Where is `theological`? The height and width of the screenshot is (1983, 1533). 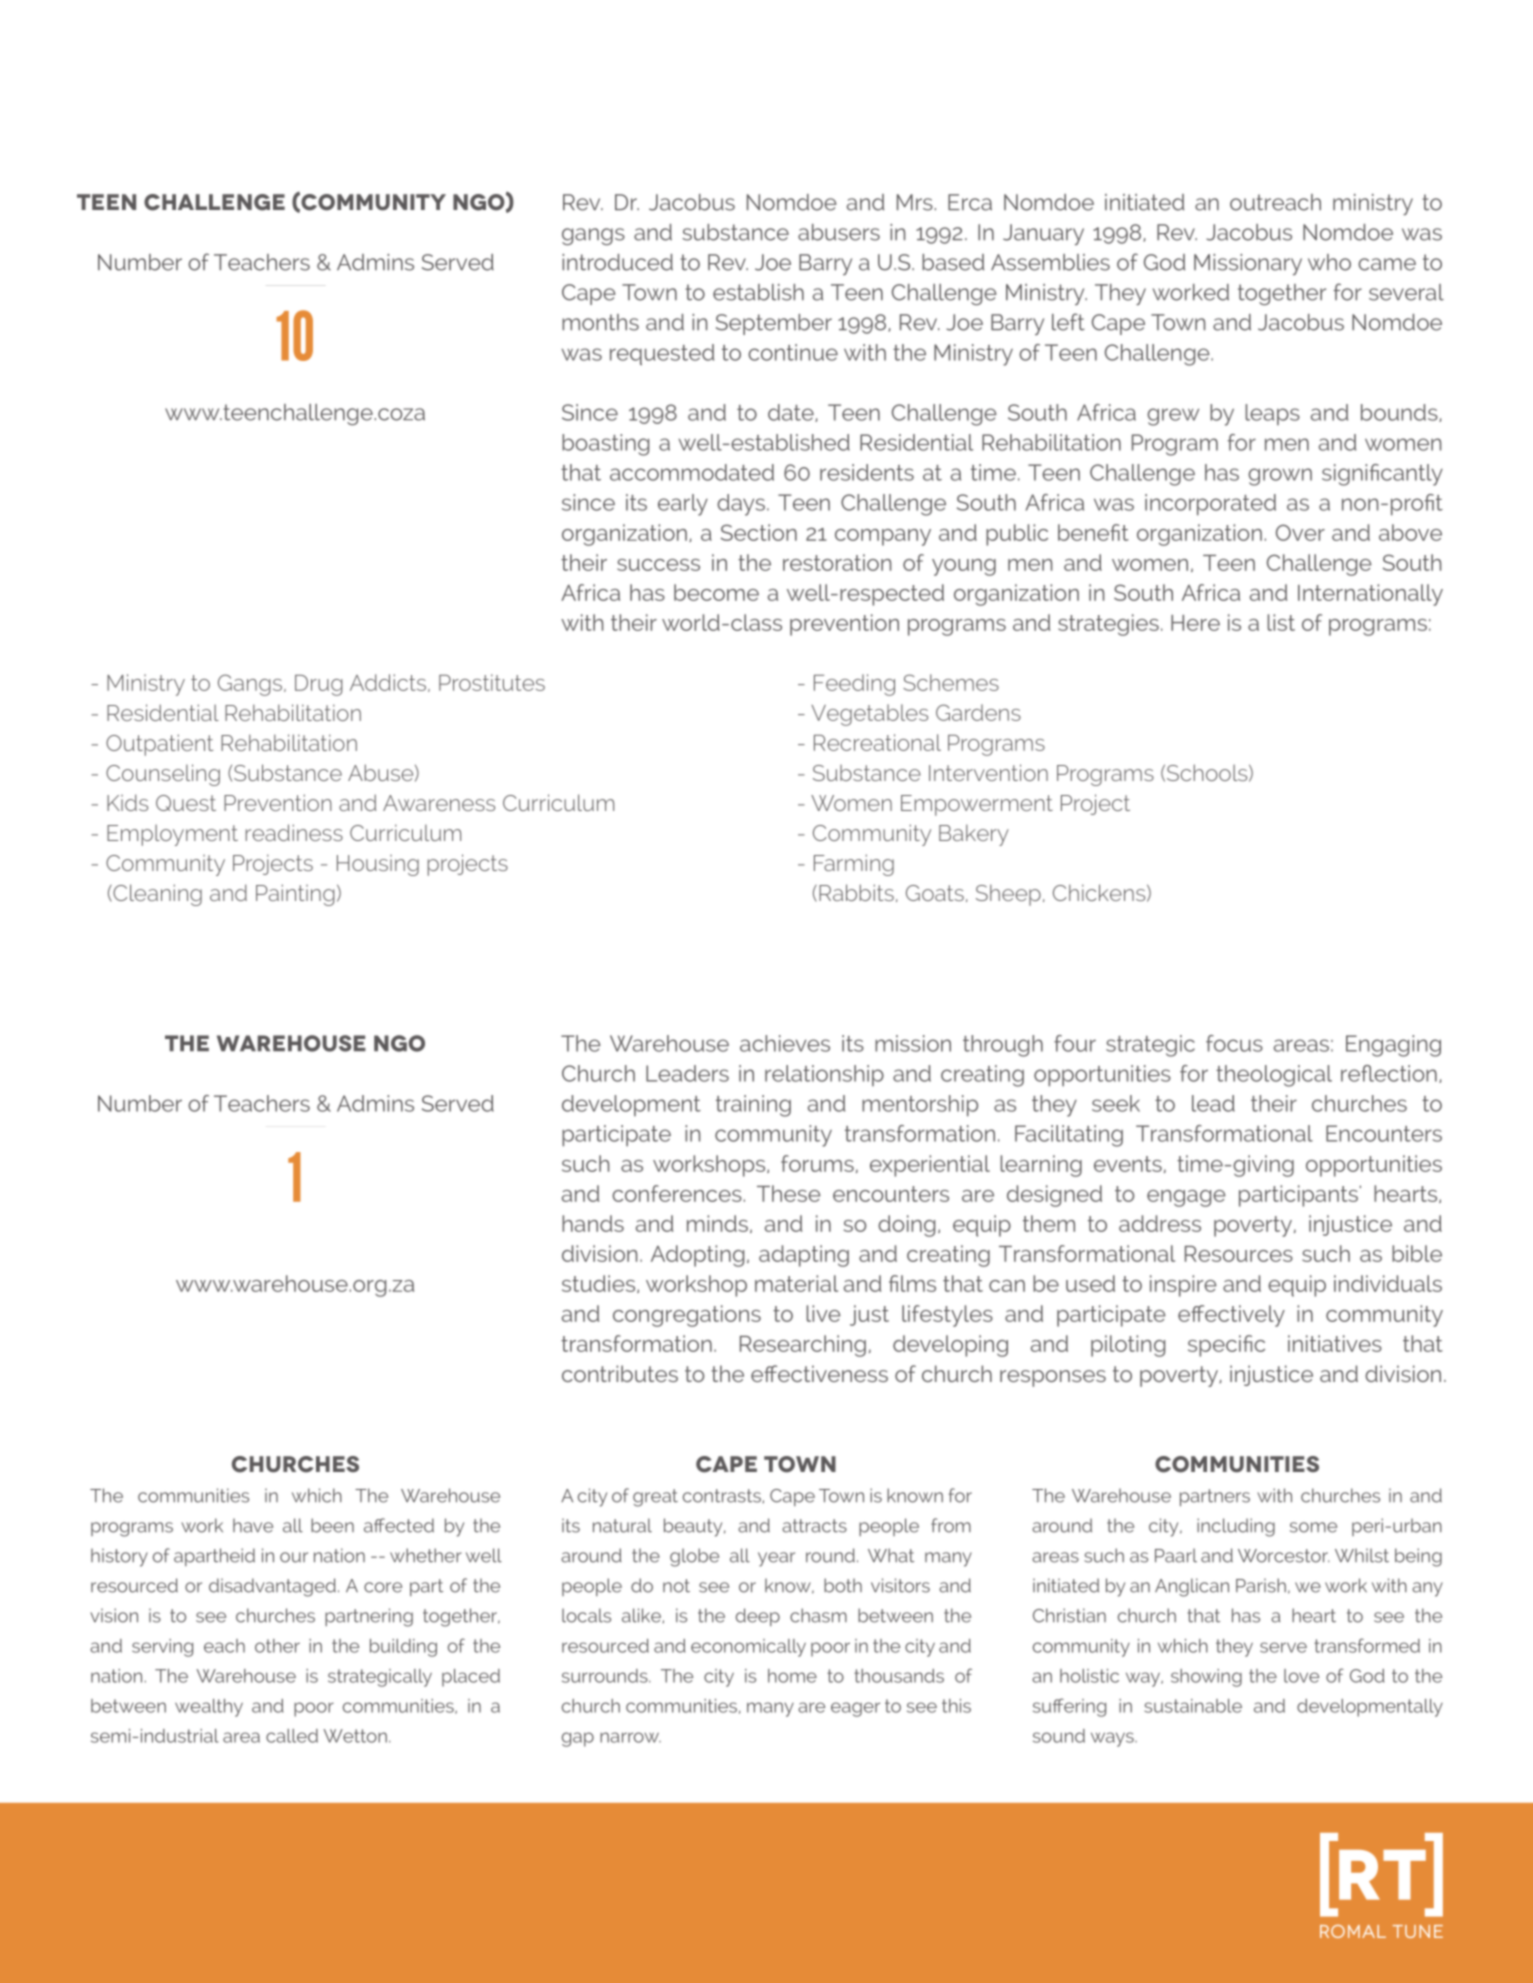 theological is located at coordinates (1274, 1076).
